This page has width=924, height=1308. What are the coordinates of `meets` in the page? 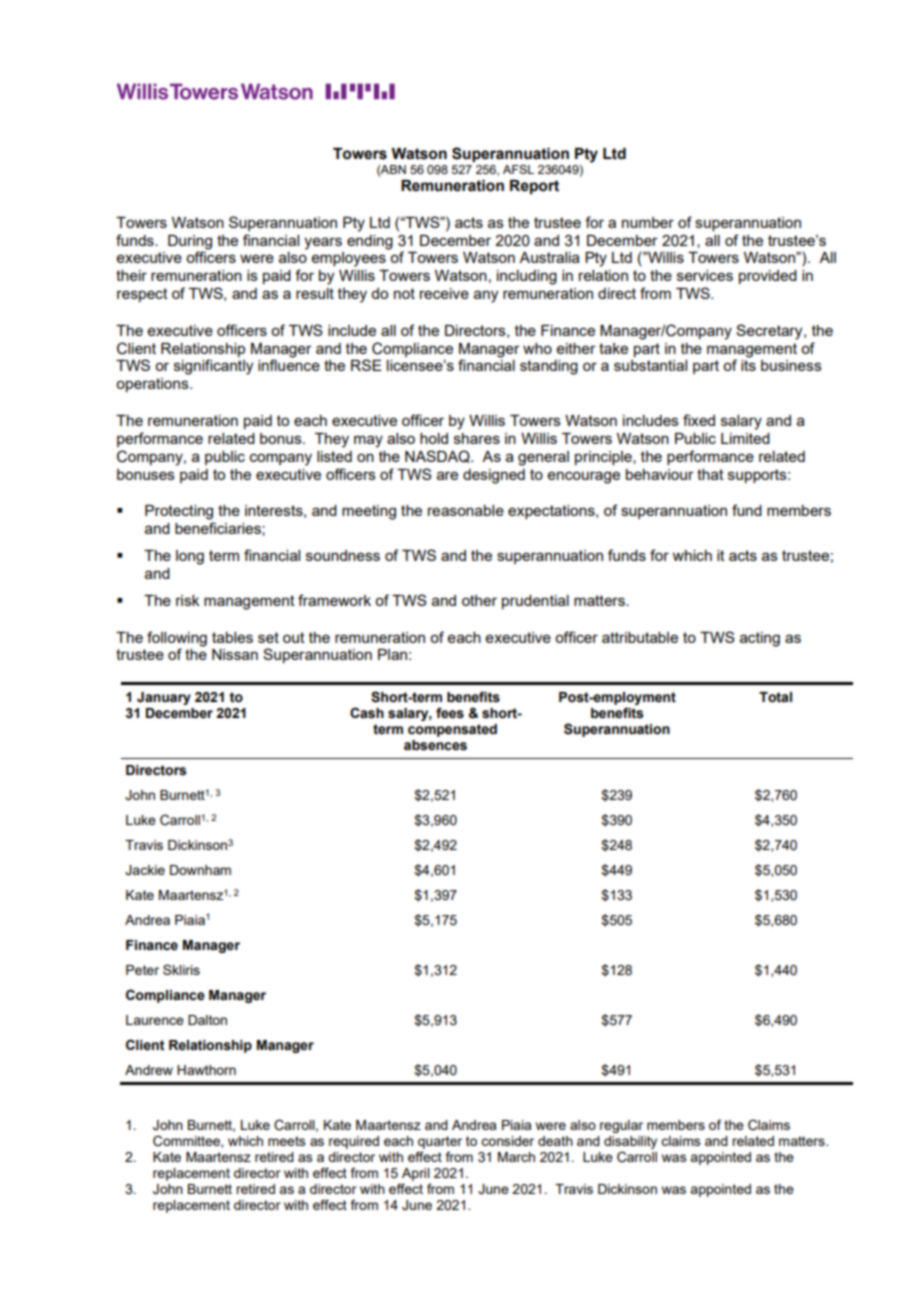 It's located at (287, 1141).
